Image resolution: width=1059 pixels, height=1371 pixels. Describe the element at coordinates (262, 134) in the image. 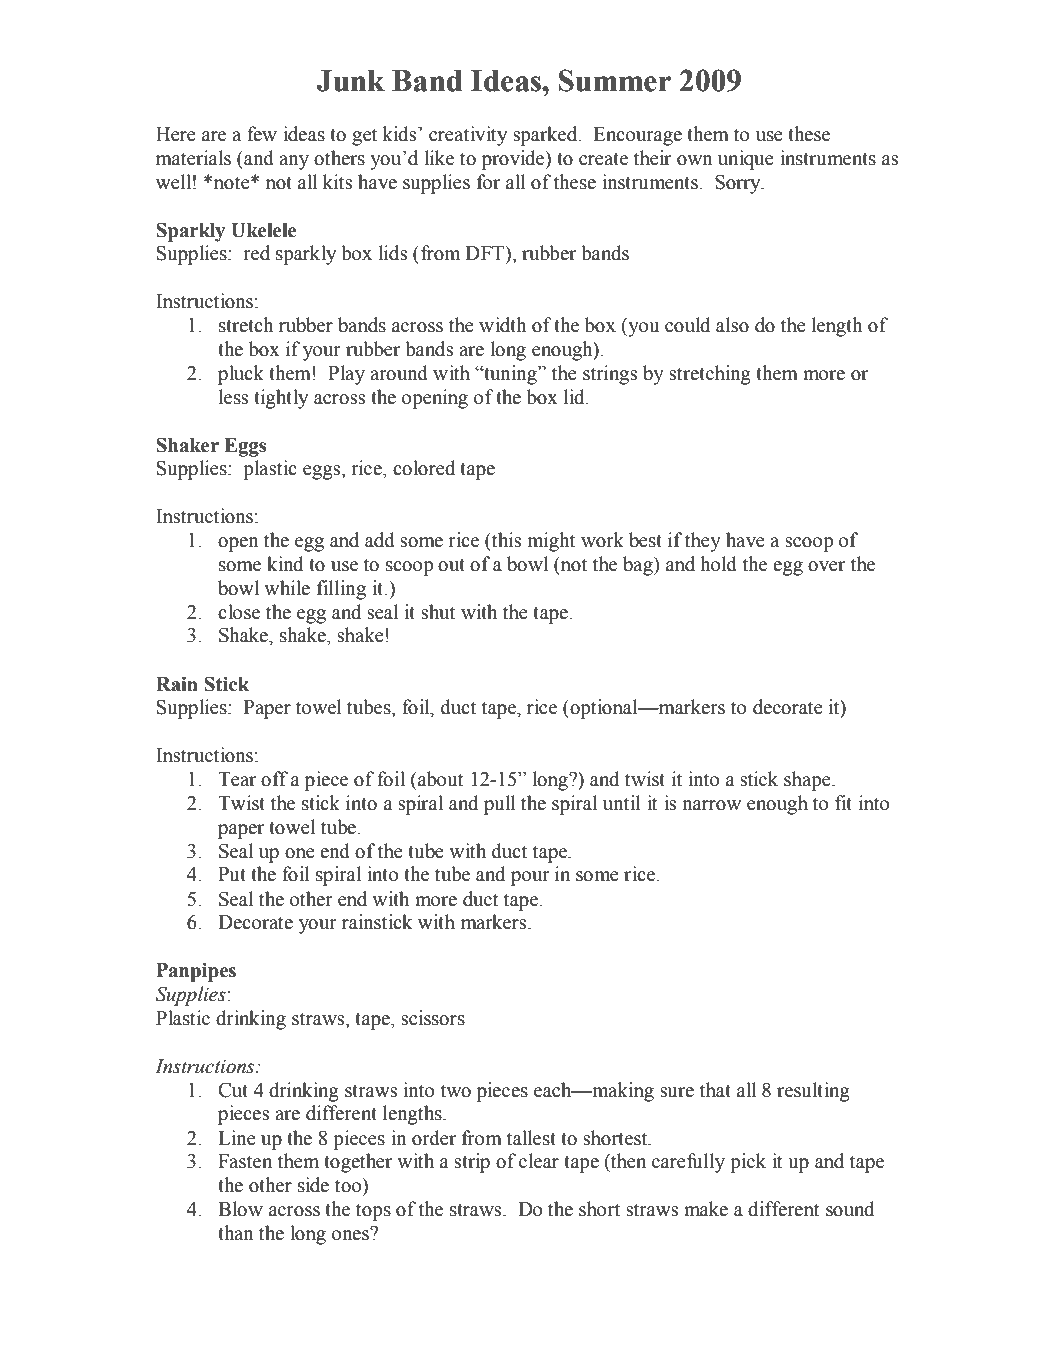

I see `few` at that location.
